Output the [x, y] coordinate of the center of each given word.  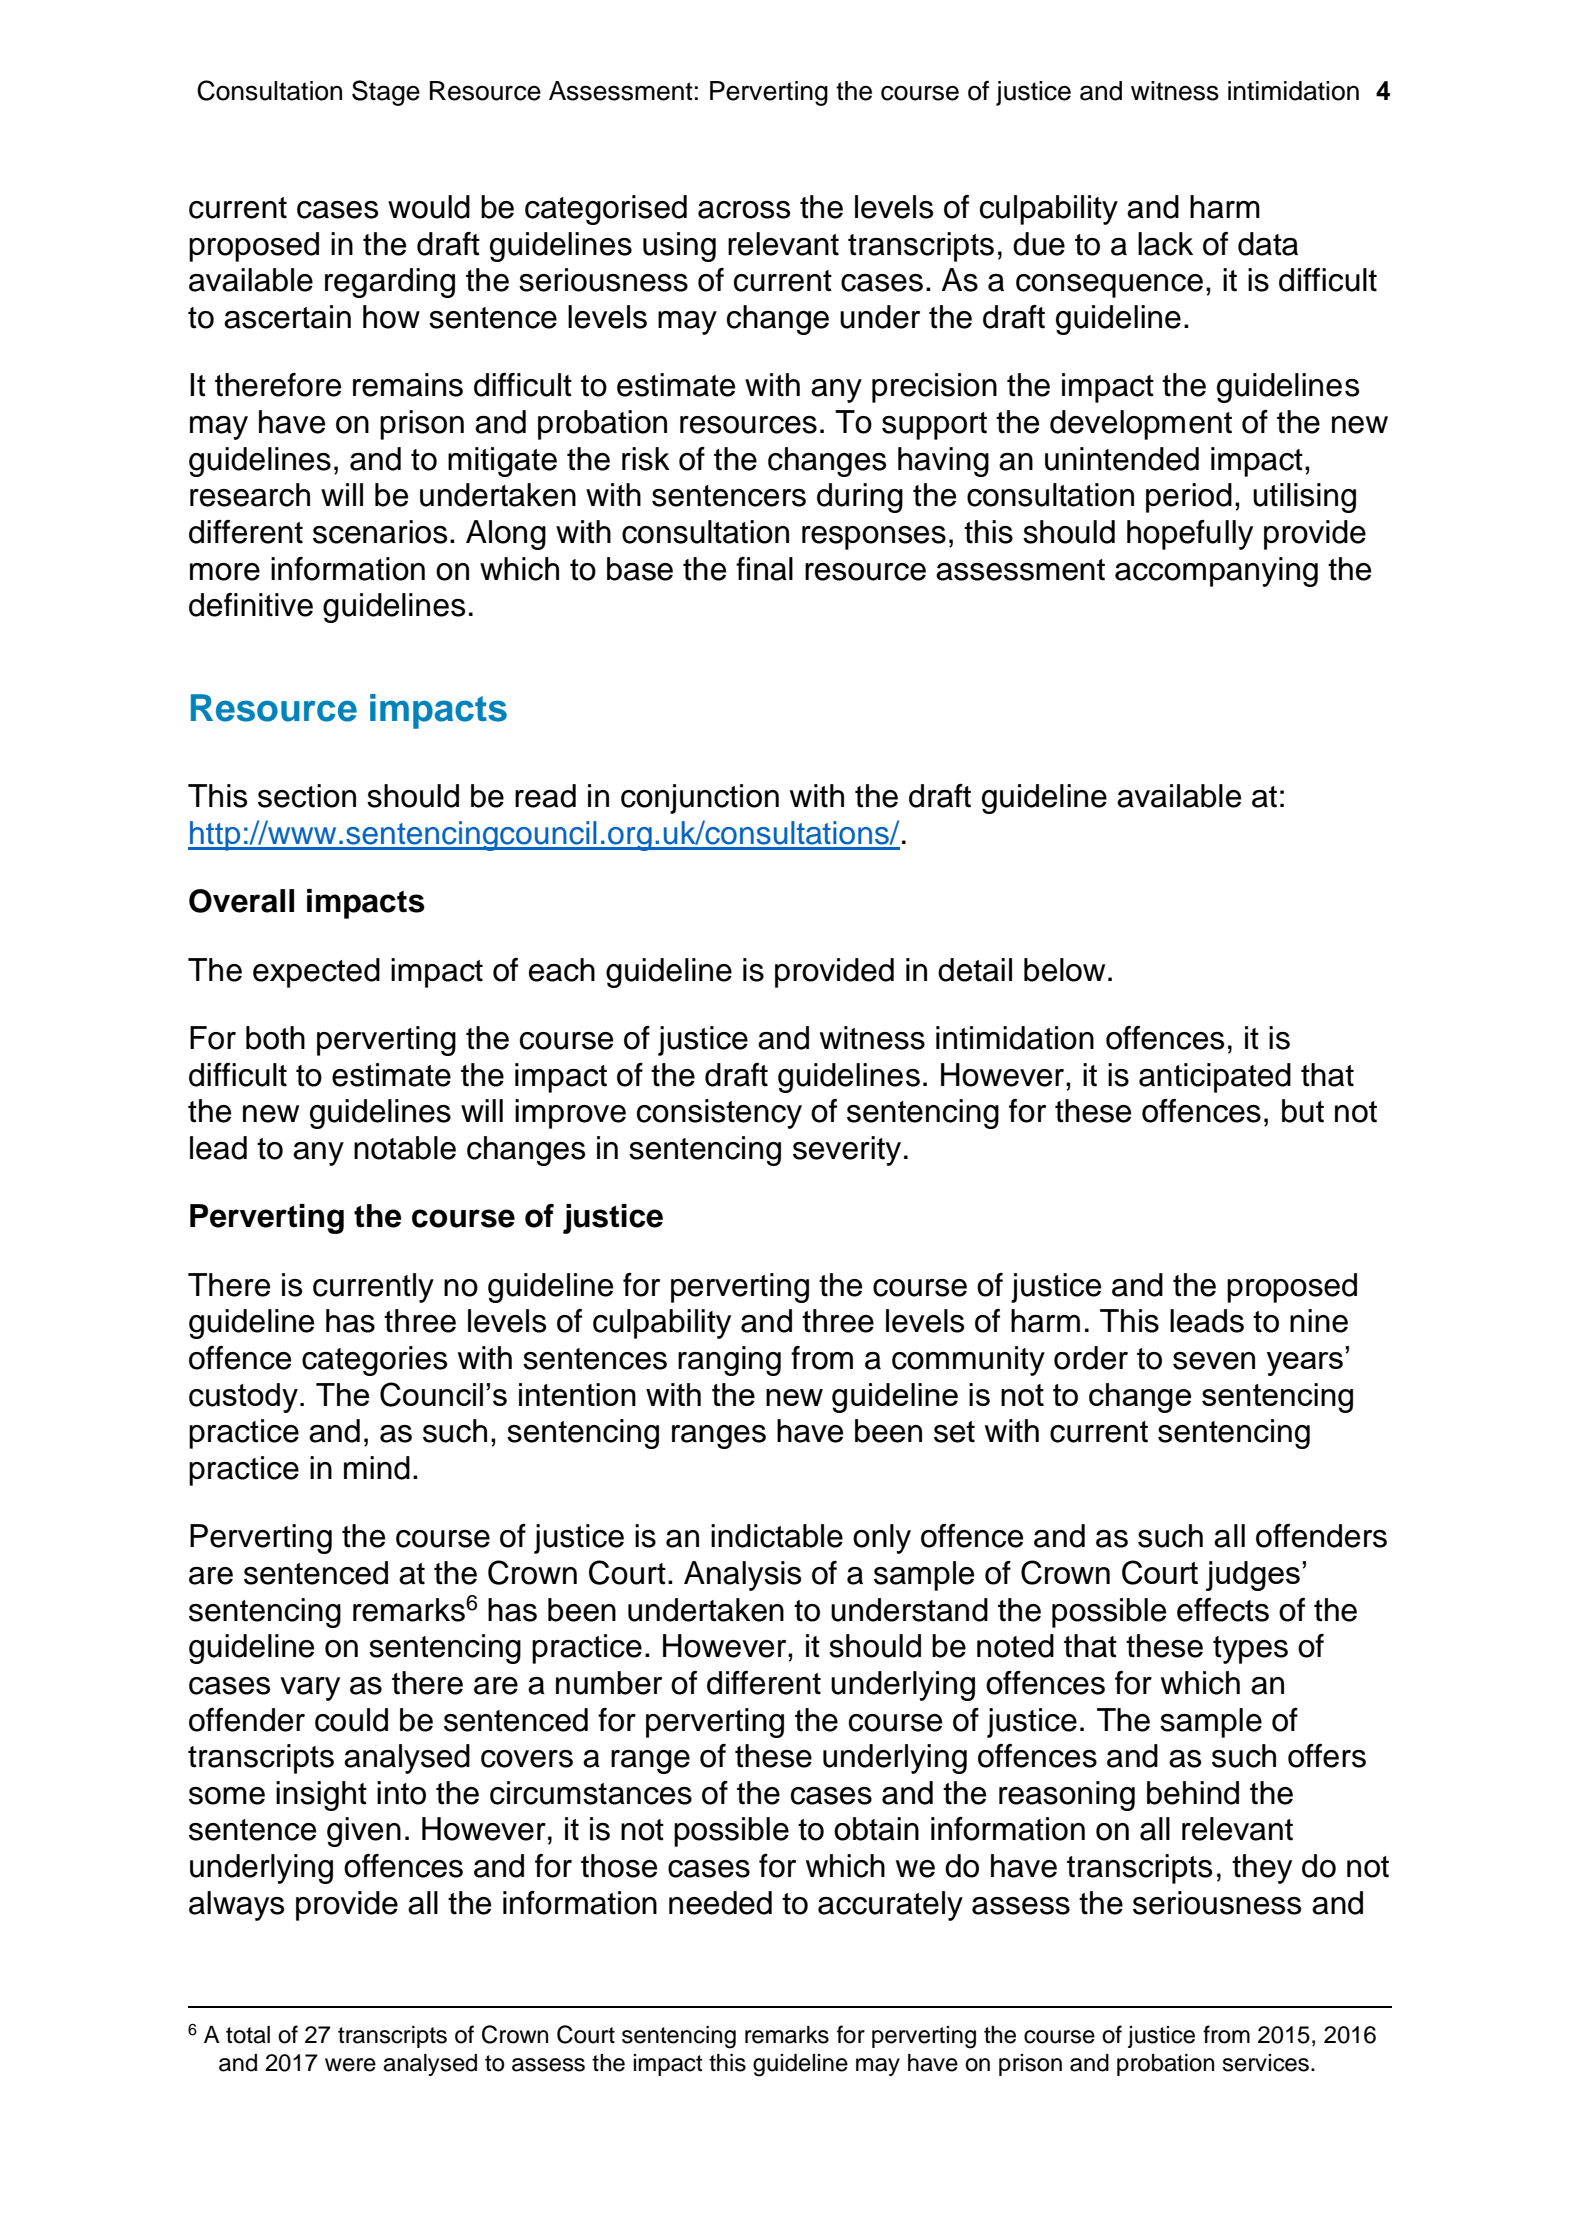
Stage [386, 93]
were [350, 2065]
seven [1214, 1361]
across [744, 210]
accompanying [1216, 572]
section [307, 796]
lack [1165, 244]
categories [375, 1361]
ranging [729, 1361]
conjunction [700, 799]
